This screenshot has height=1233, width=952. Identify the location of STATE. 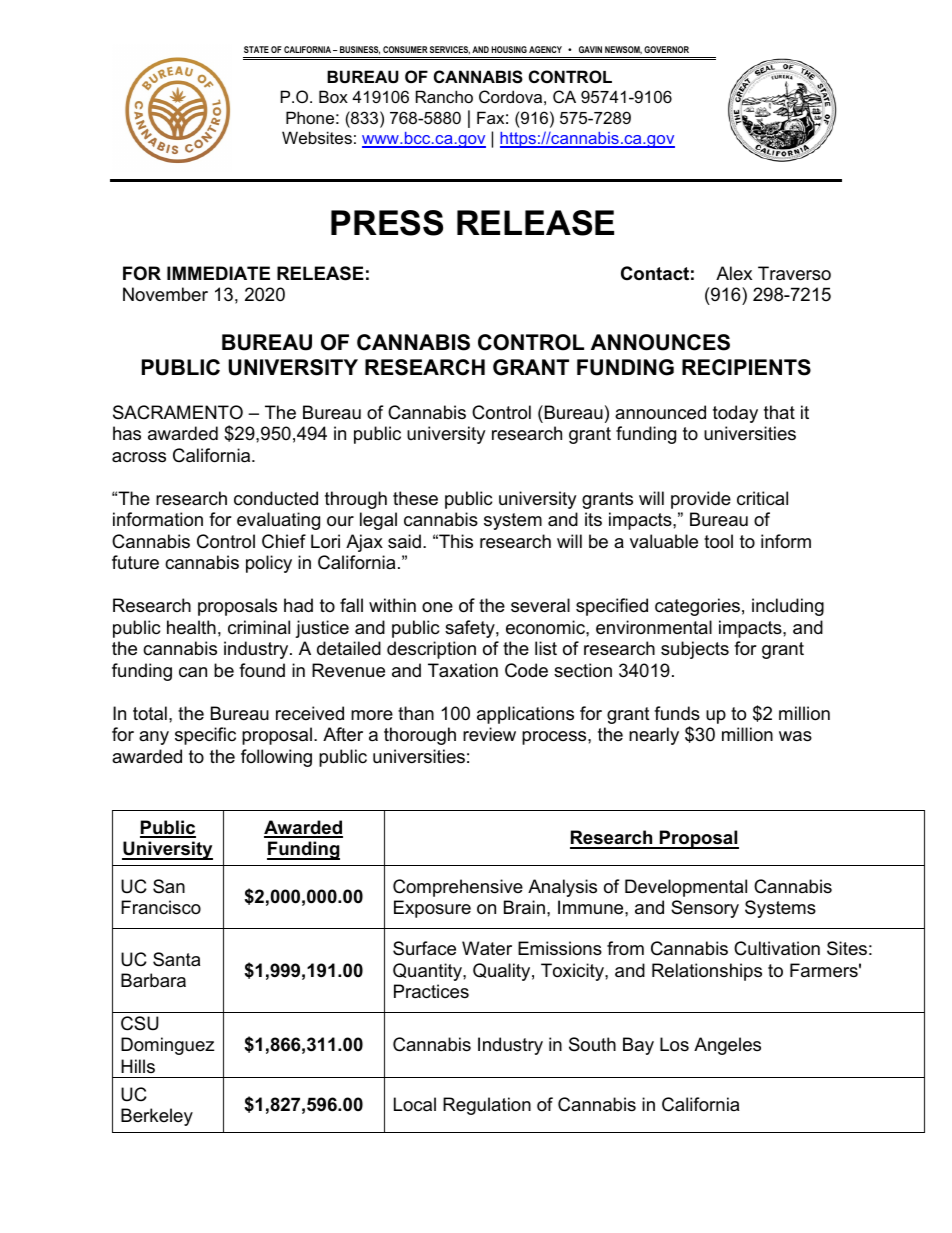
(256, 49).
